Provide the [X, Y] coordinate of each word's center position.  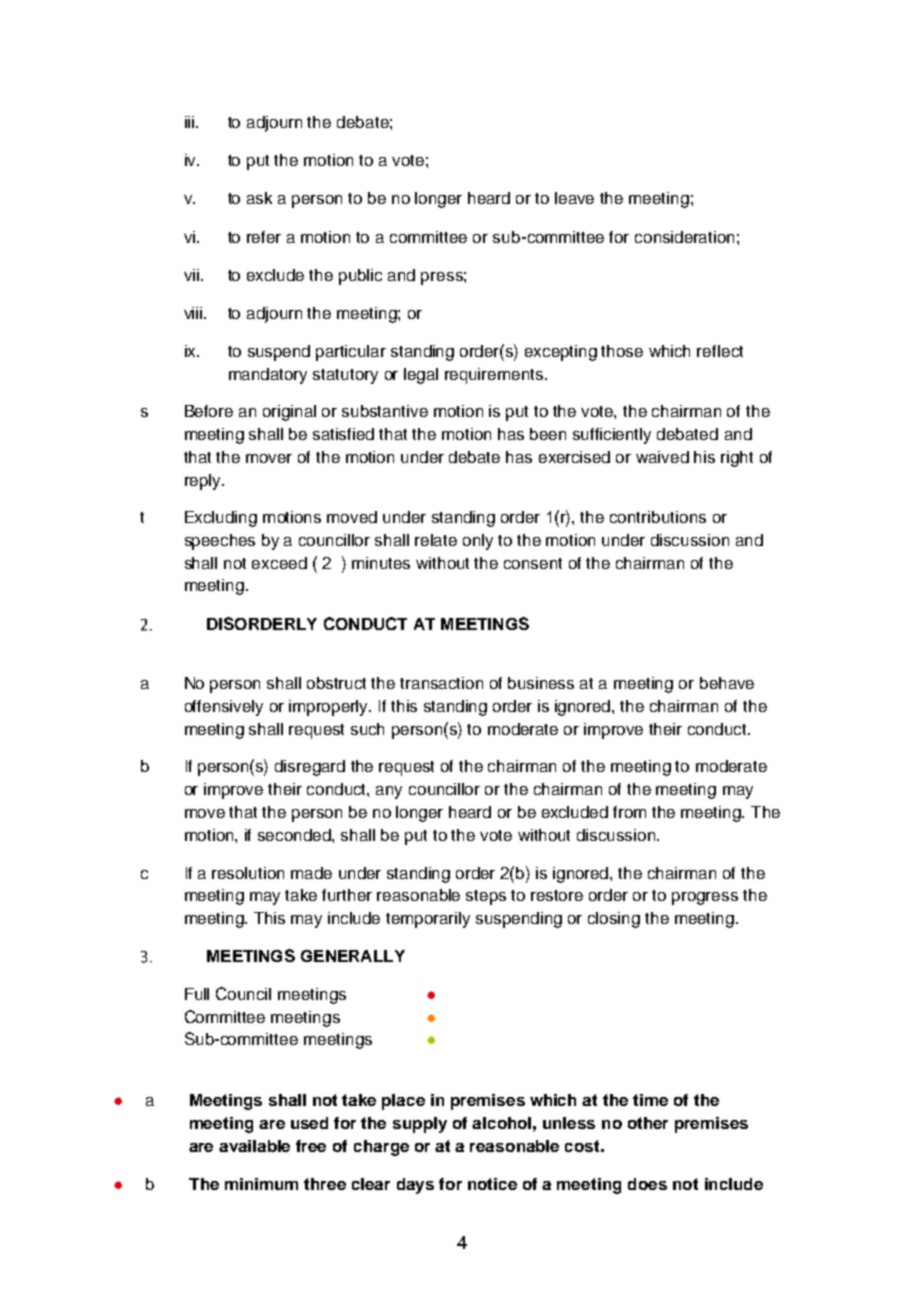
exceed [279, 563]
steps [486, 897]
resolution [248, 873]
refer [264, 237]
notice [492, 1184]
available [254, 1146]
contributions [658, 517]
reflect [720, 351]
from [629, 812]
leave [574, 198]
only [478, 542]
